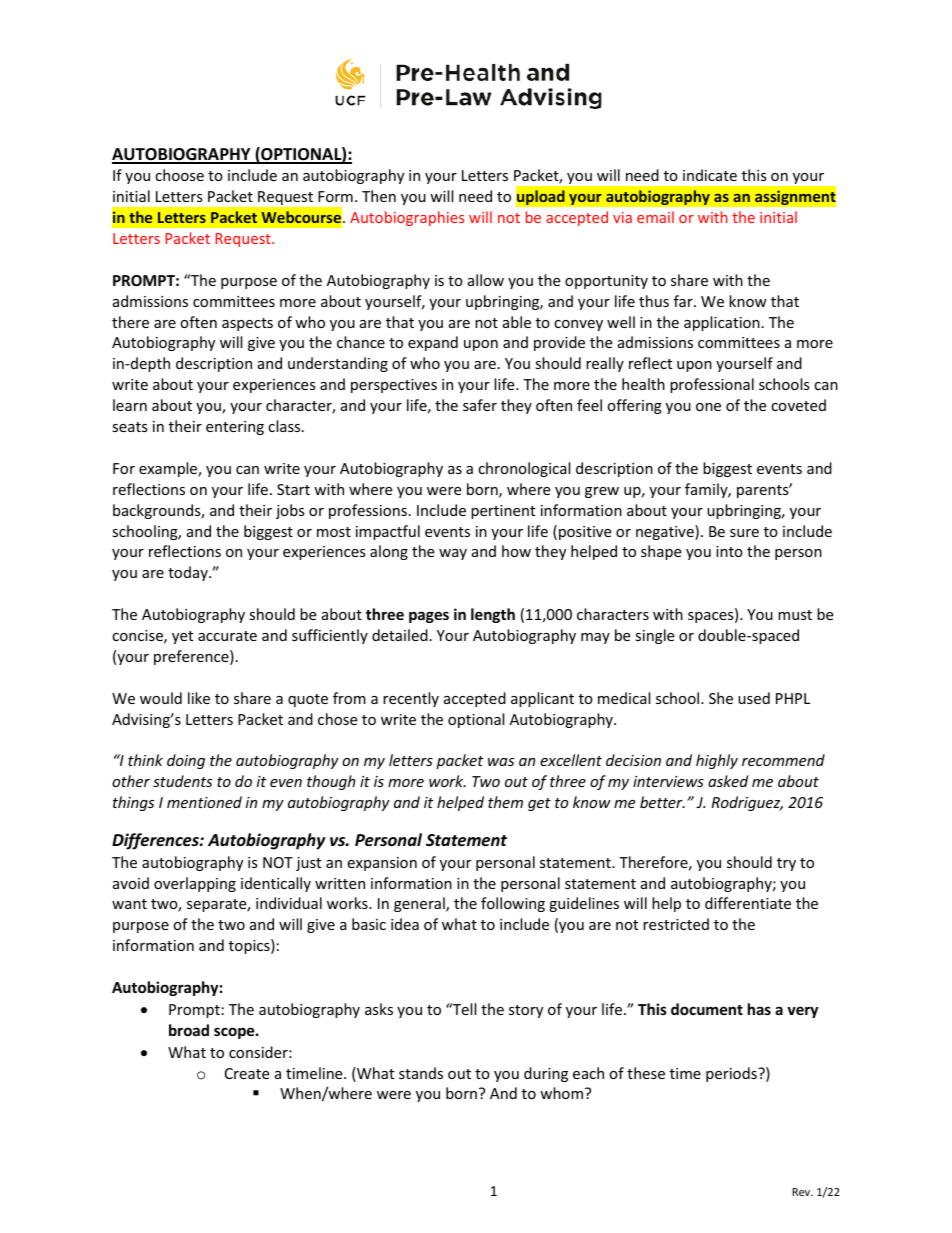 This document has height=1233, width=952. What do you see at coordinates (247, 1073) in the document?
I see `Create` at bounding box center [247, 1073].
